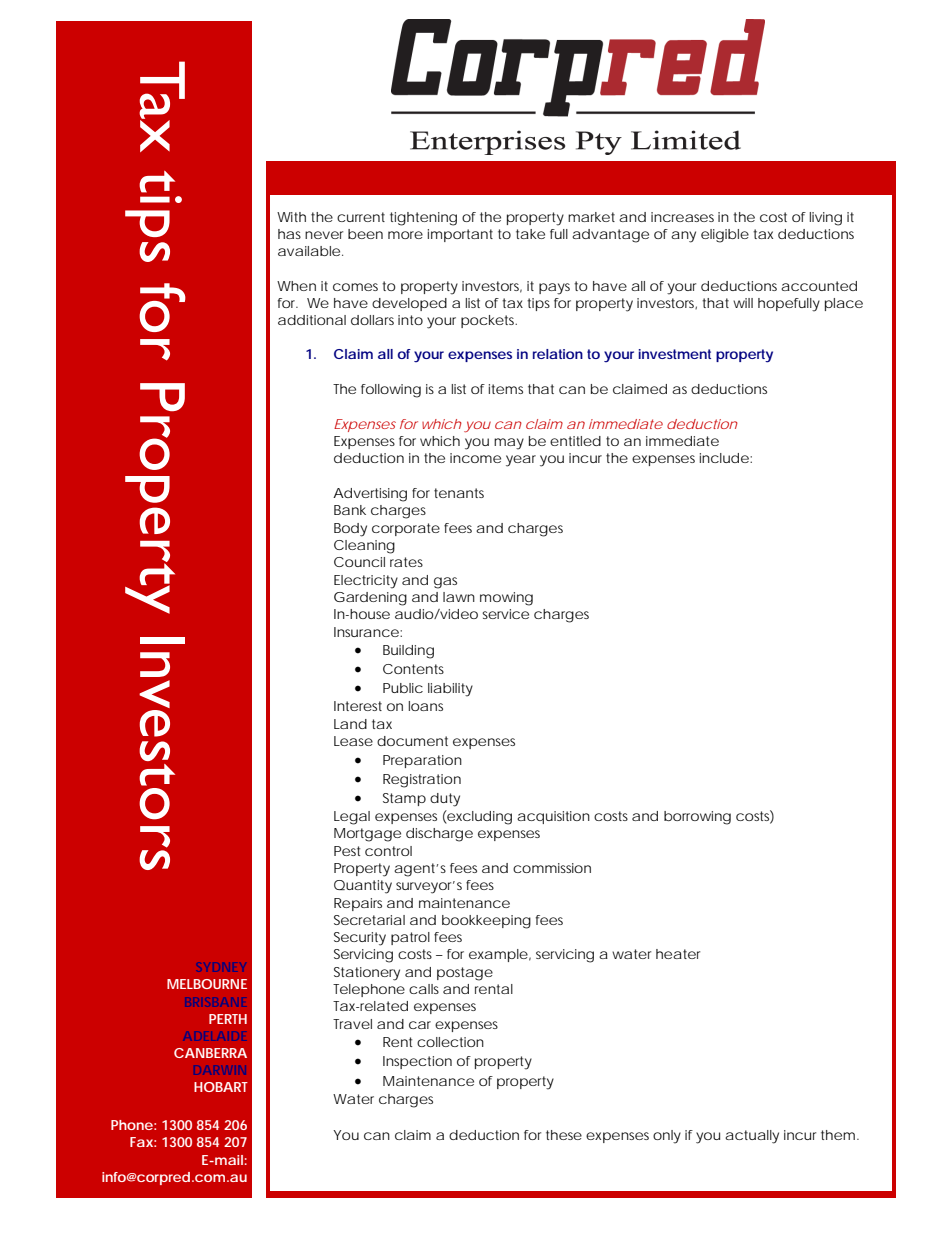  What do you see at coordinates (530, 234) in the image?
I see `take` at bounding box center [530, 234].
